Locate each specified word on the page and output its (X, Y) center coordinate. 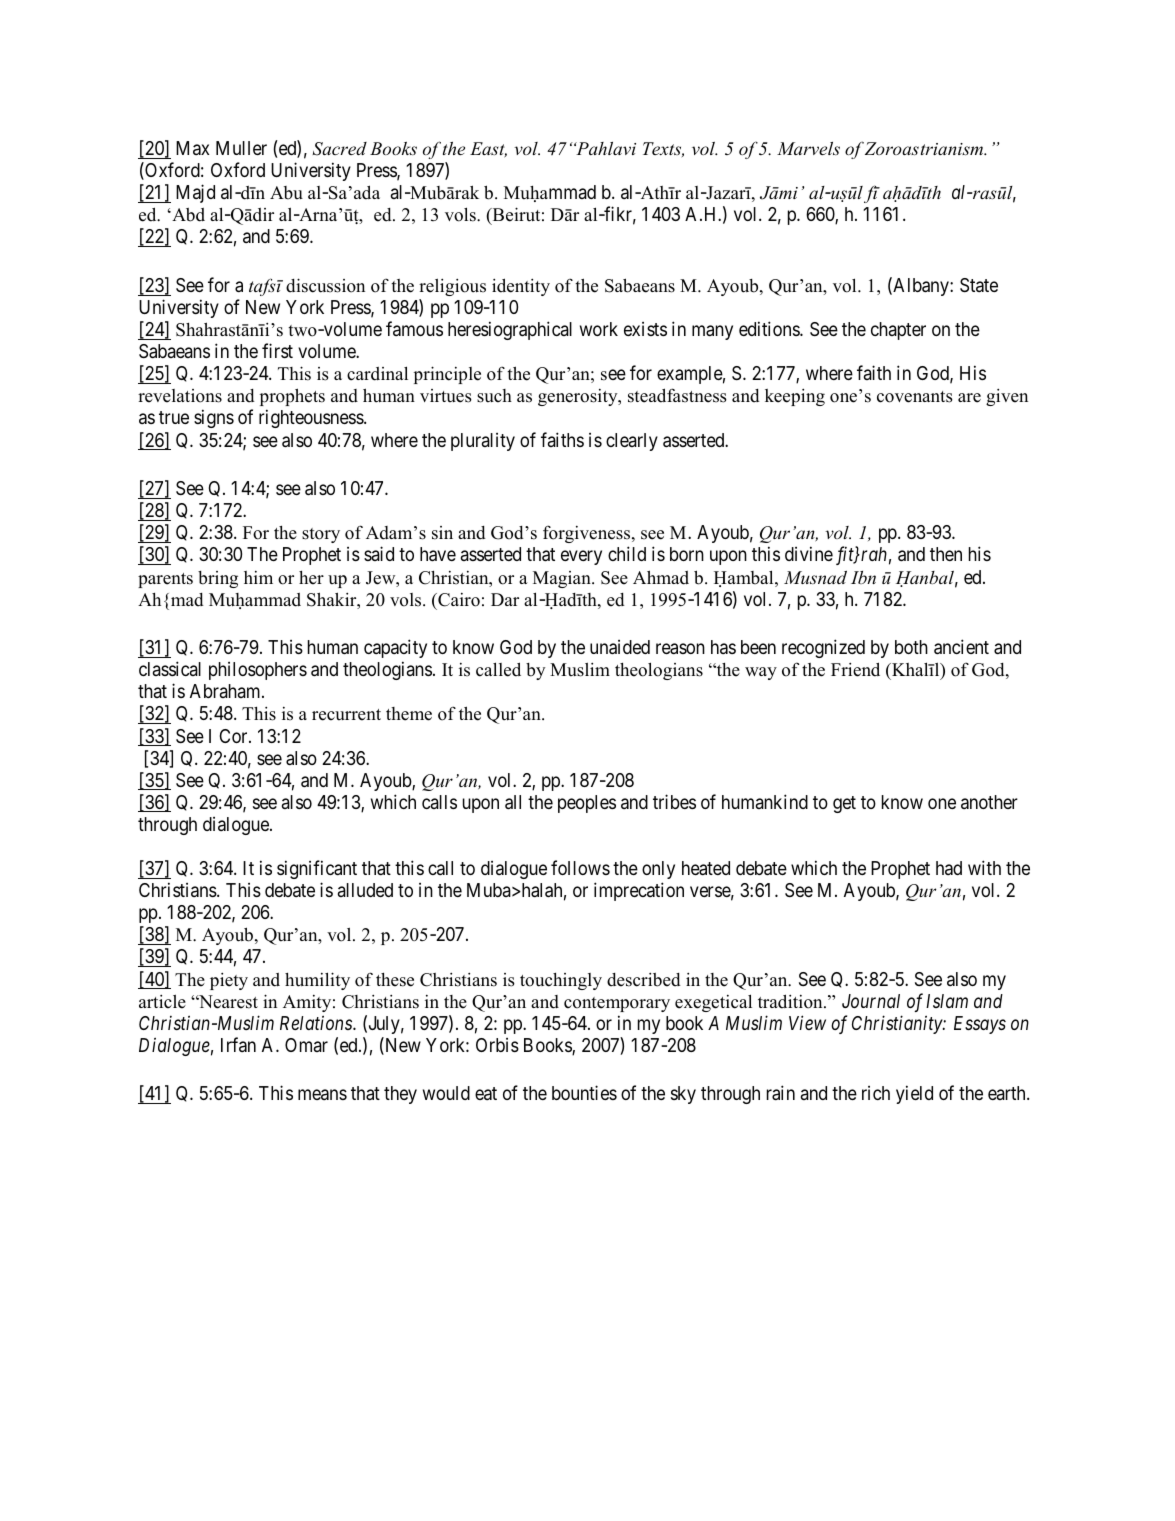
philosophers (258, 671)
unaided (620, 647)
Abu (286, 193)
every (581, 558)
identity (521, 287)
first (277, 350)
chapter (898, 331)
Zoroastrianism (925, 148)
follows (580, 867)
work (599, 329)
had (949, 868)
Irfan (238, 1044)
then (946, 554)
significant (317, 869)
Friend (855, 669)
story (321, 535)
